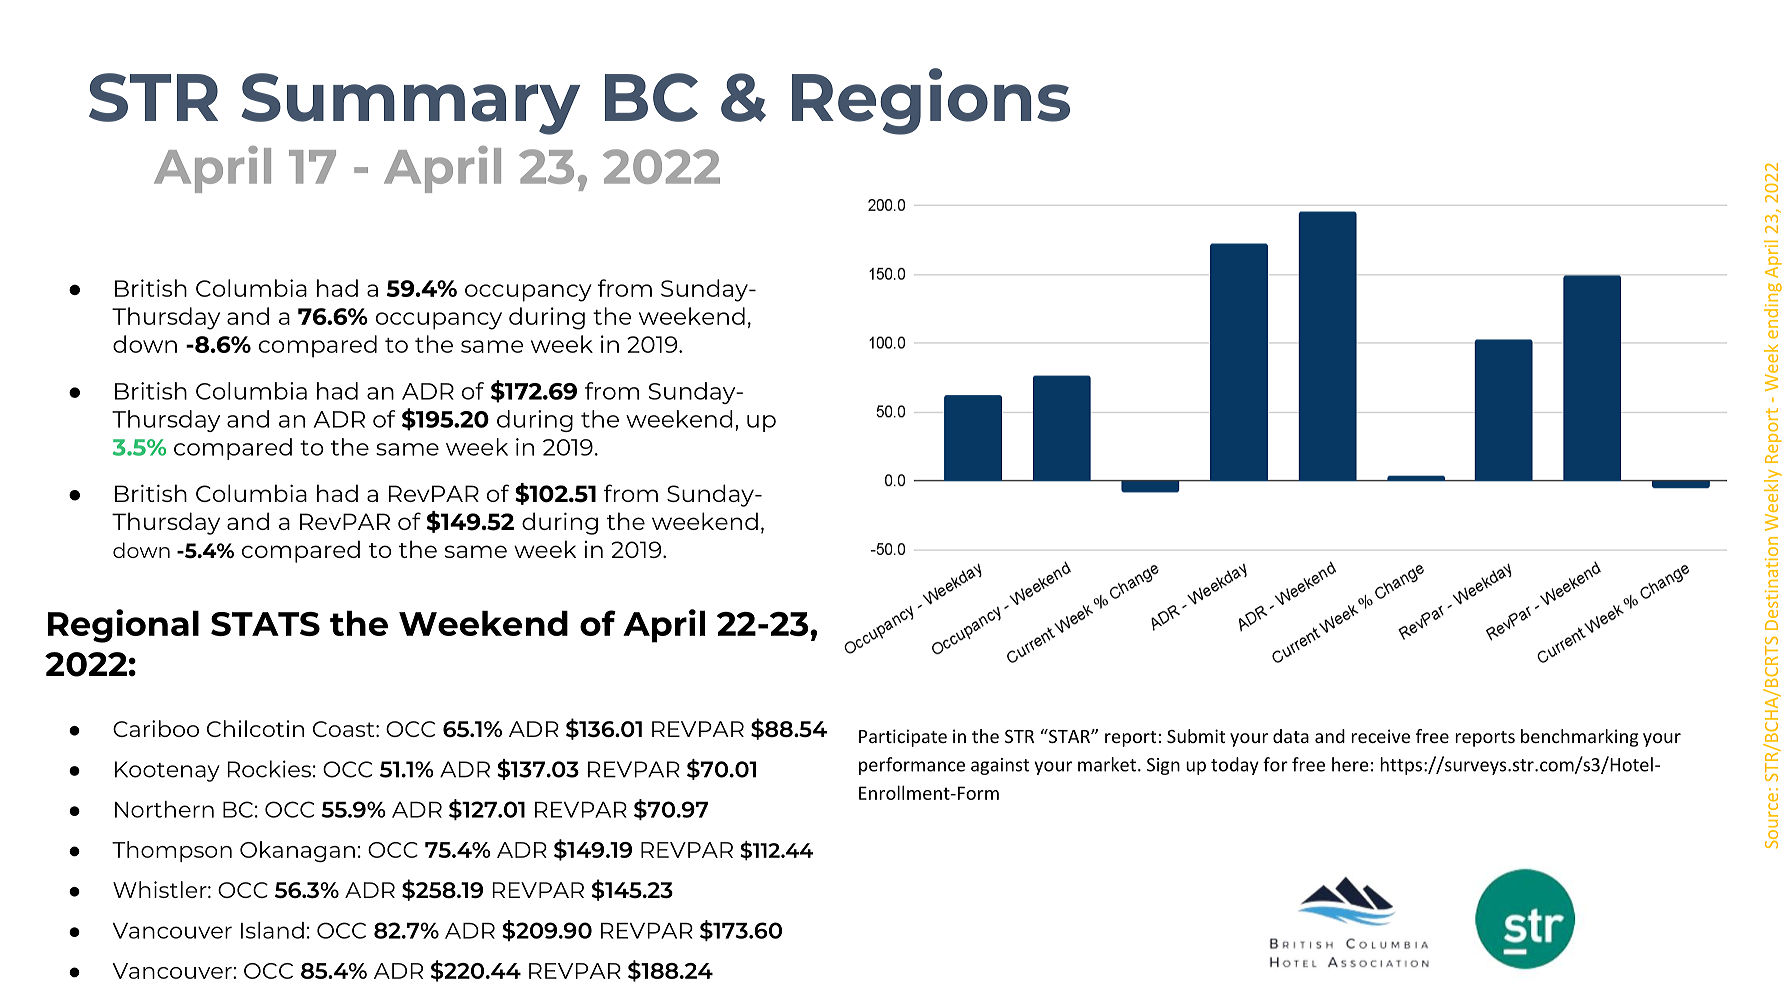  Describe the element at coordinates (1235, 766) in the document. I see `today` at that location.
